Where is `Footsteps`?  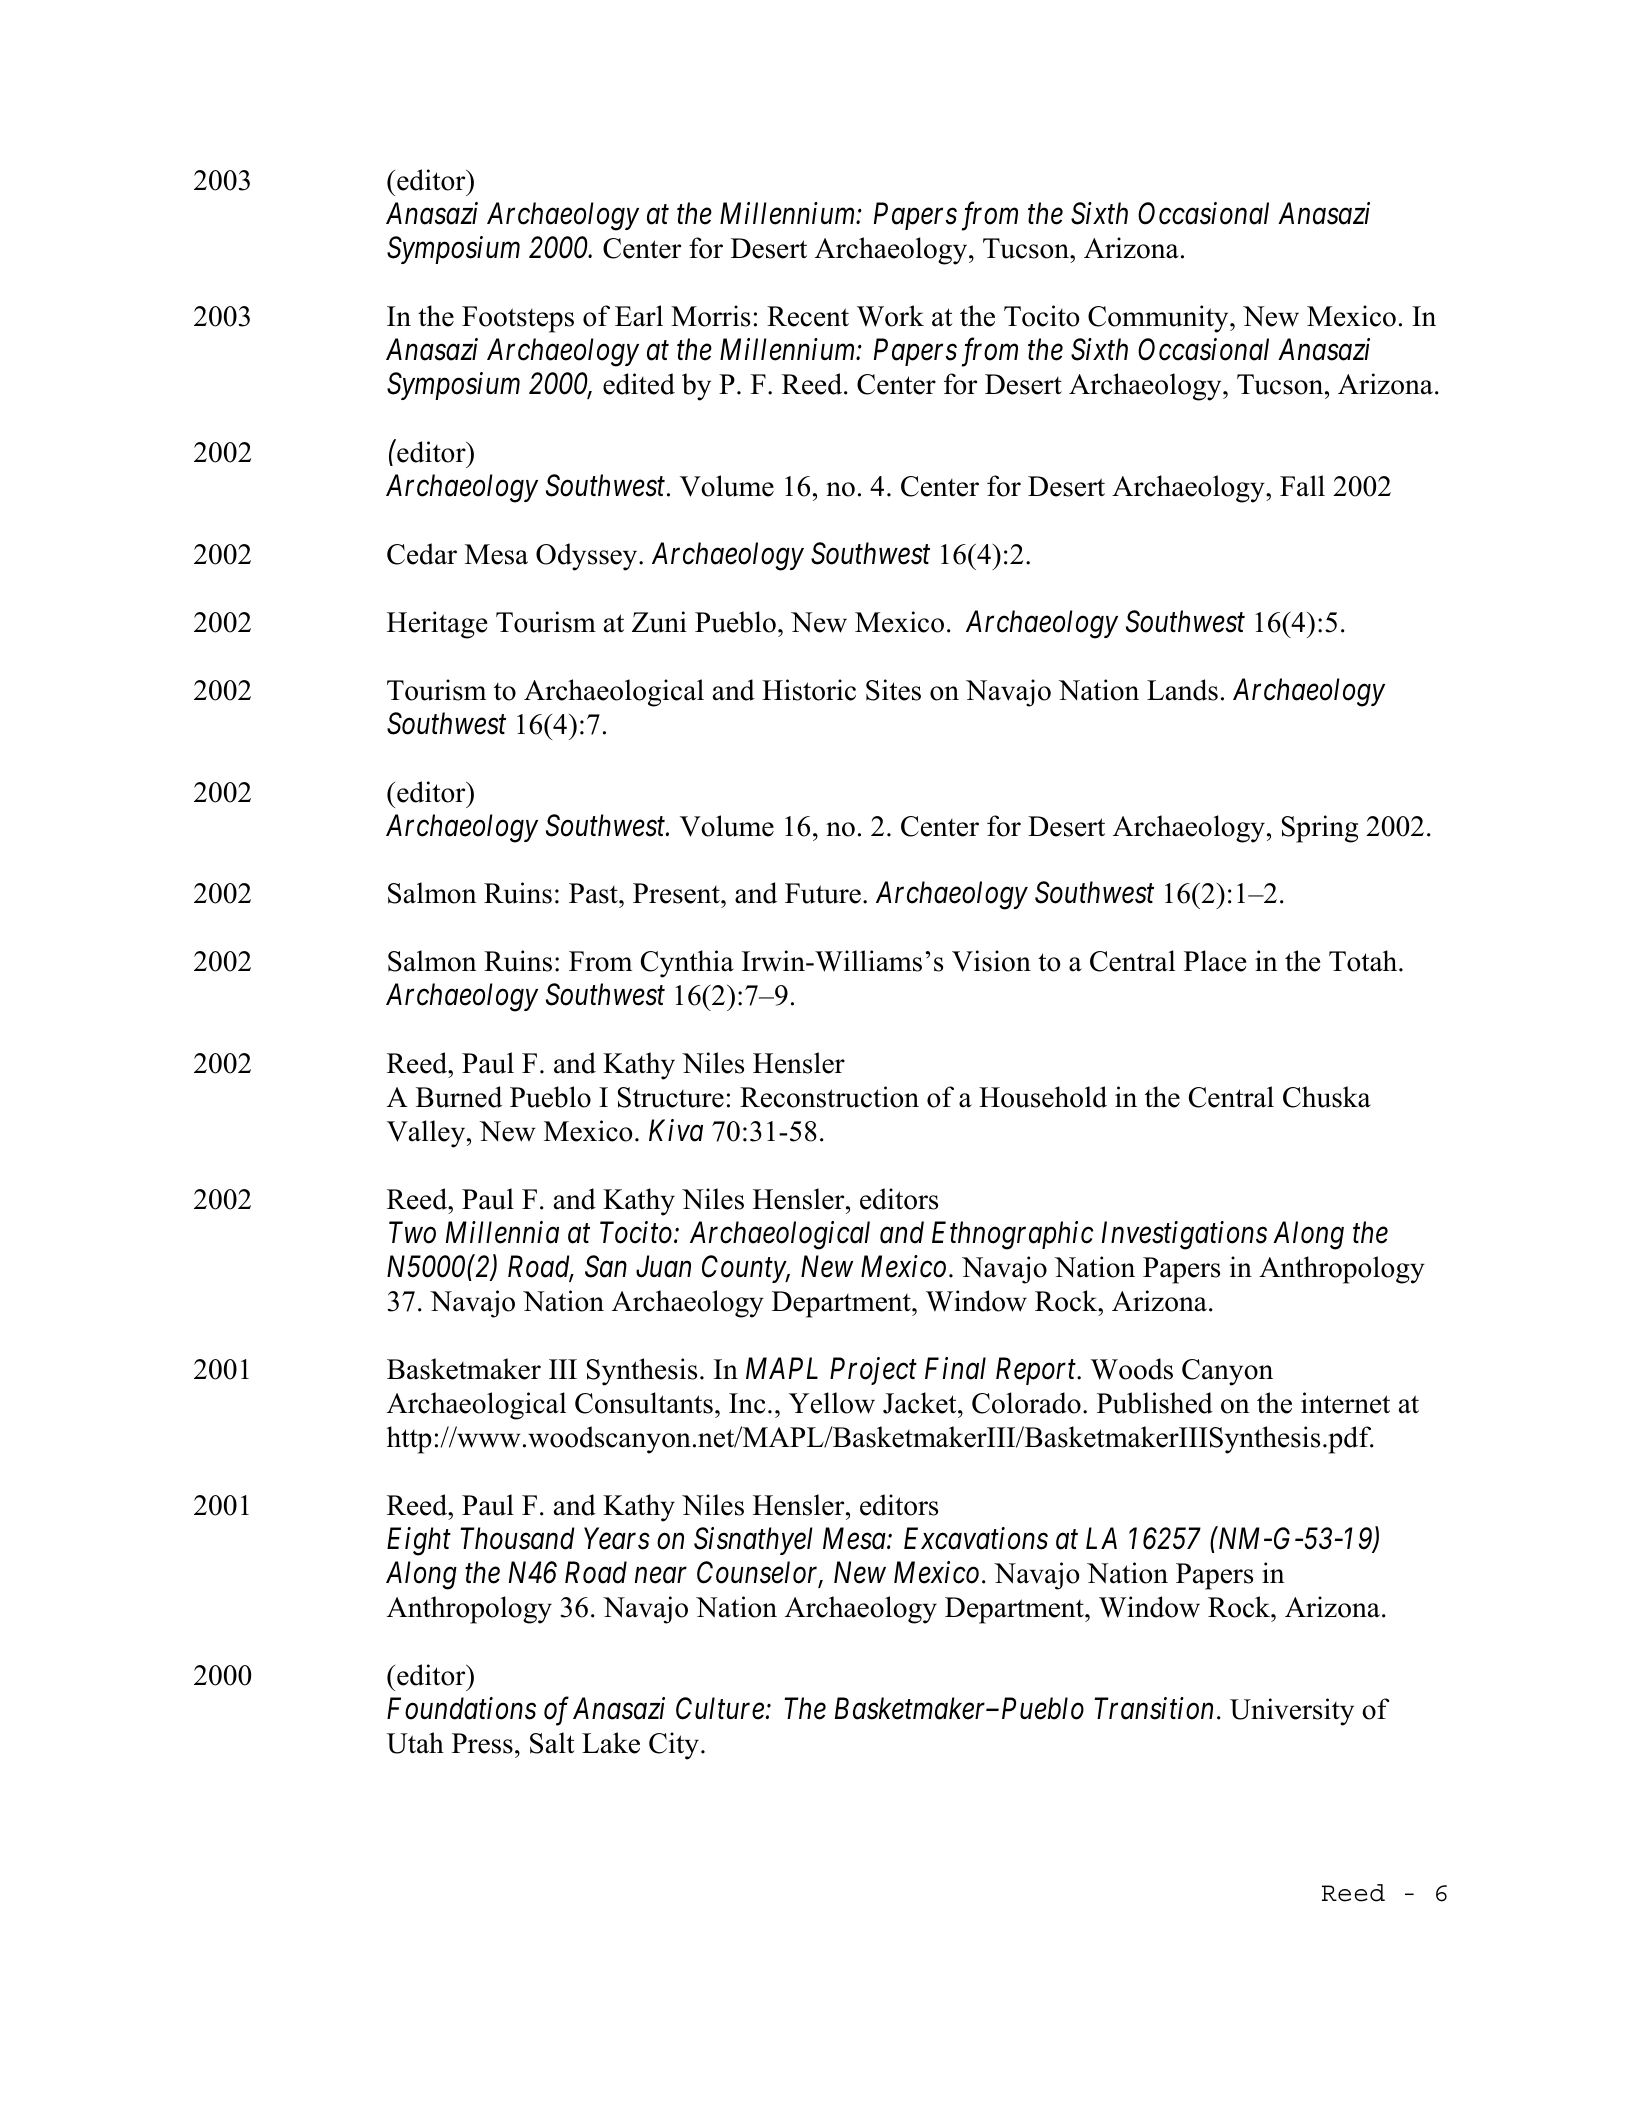
Footsteps is located at coordinates (518, 319).
